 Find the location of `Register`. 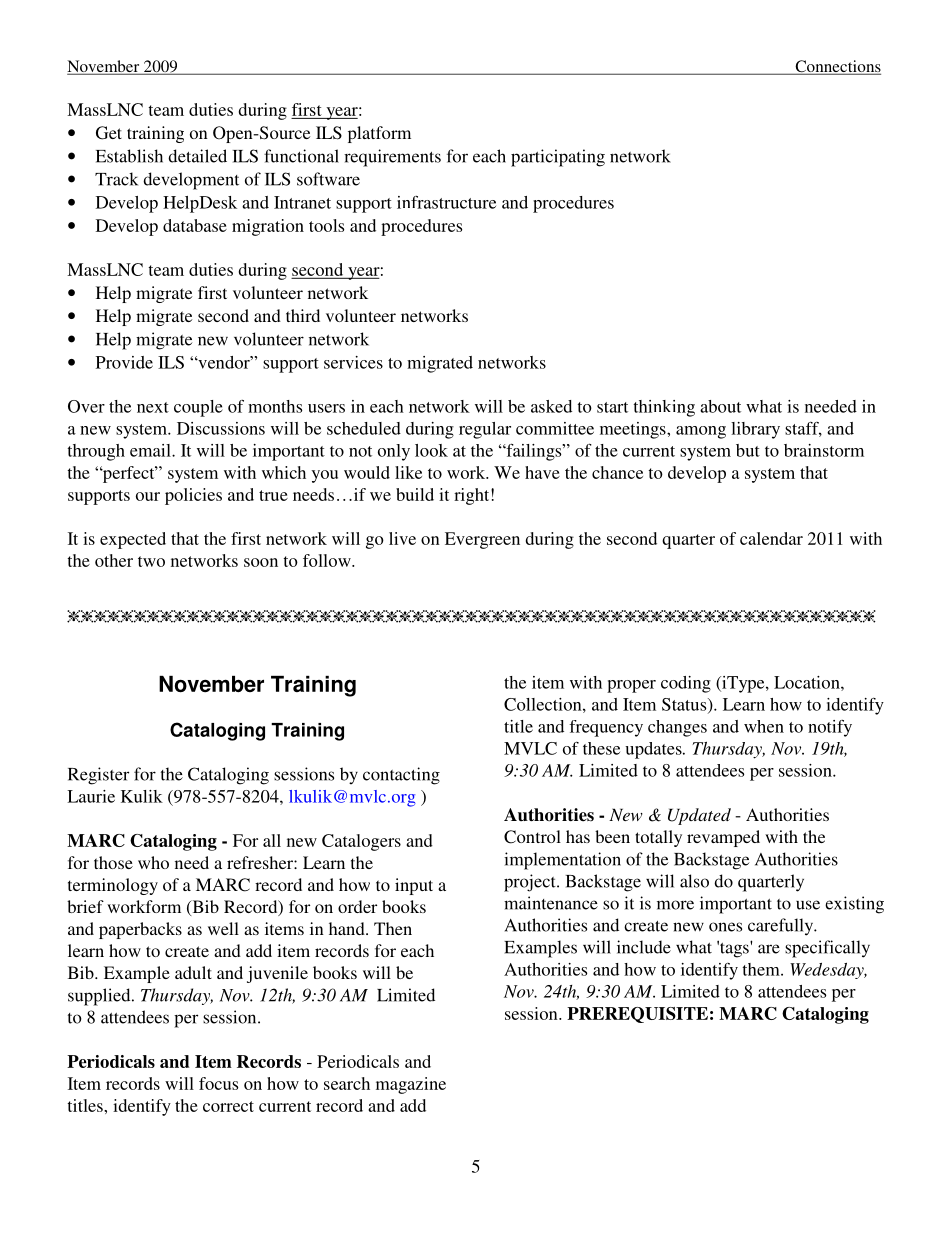

Register is located at coordinates (98, 776).
